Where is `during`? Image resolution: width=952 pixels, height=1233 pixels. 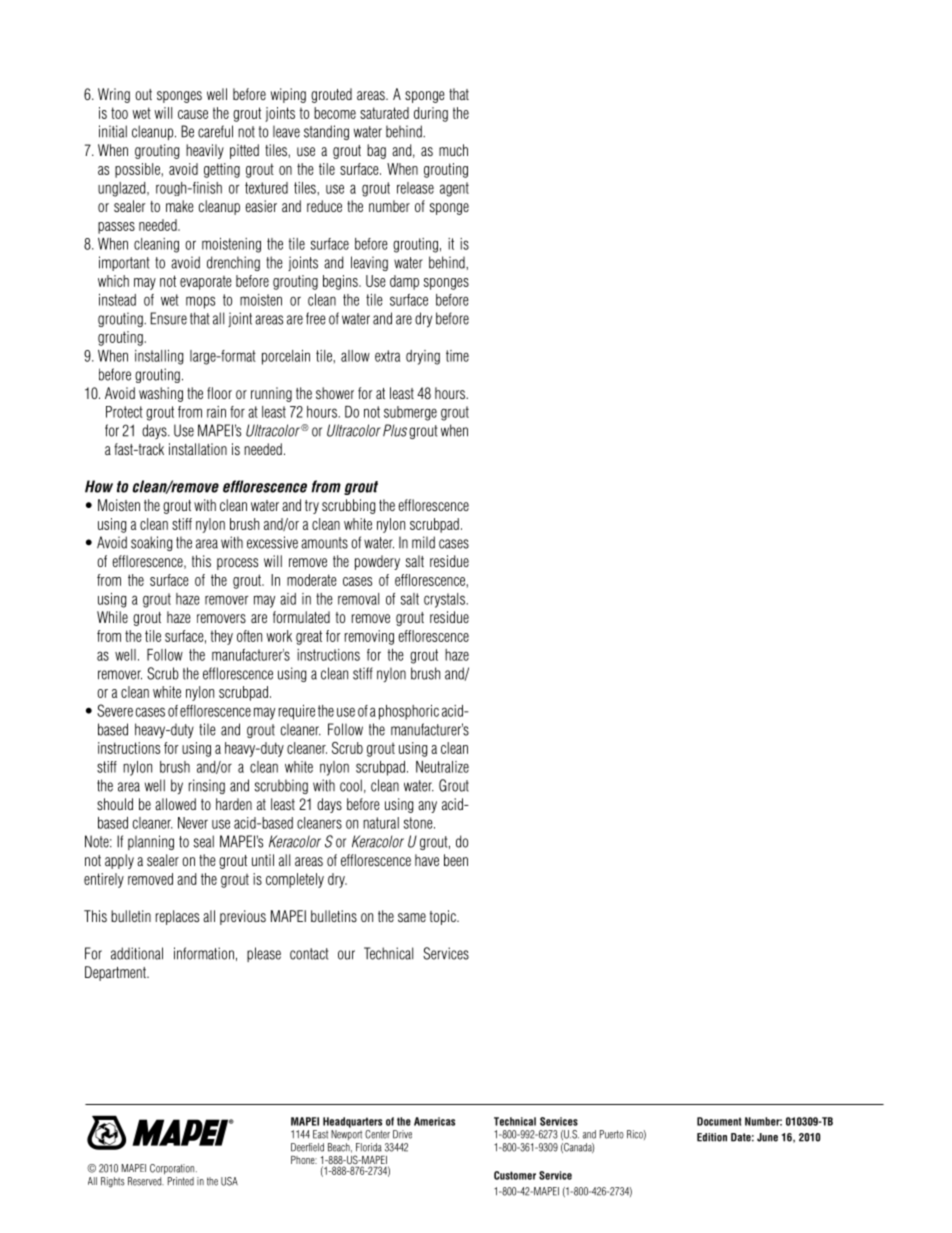
during is located at coordinates (431, 114).
